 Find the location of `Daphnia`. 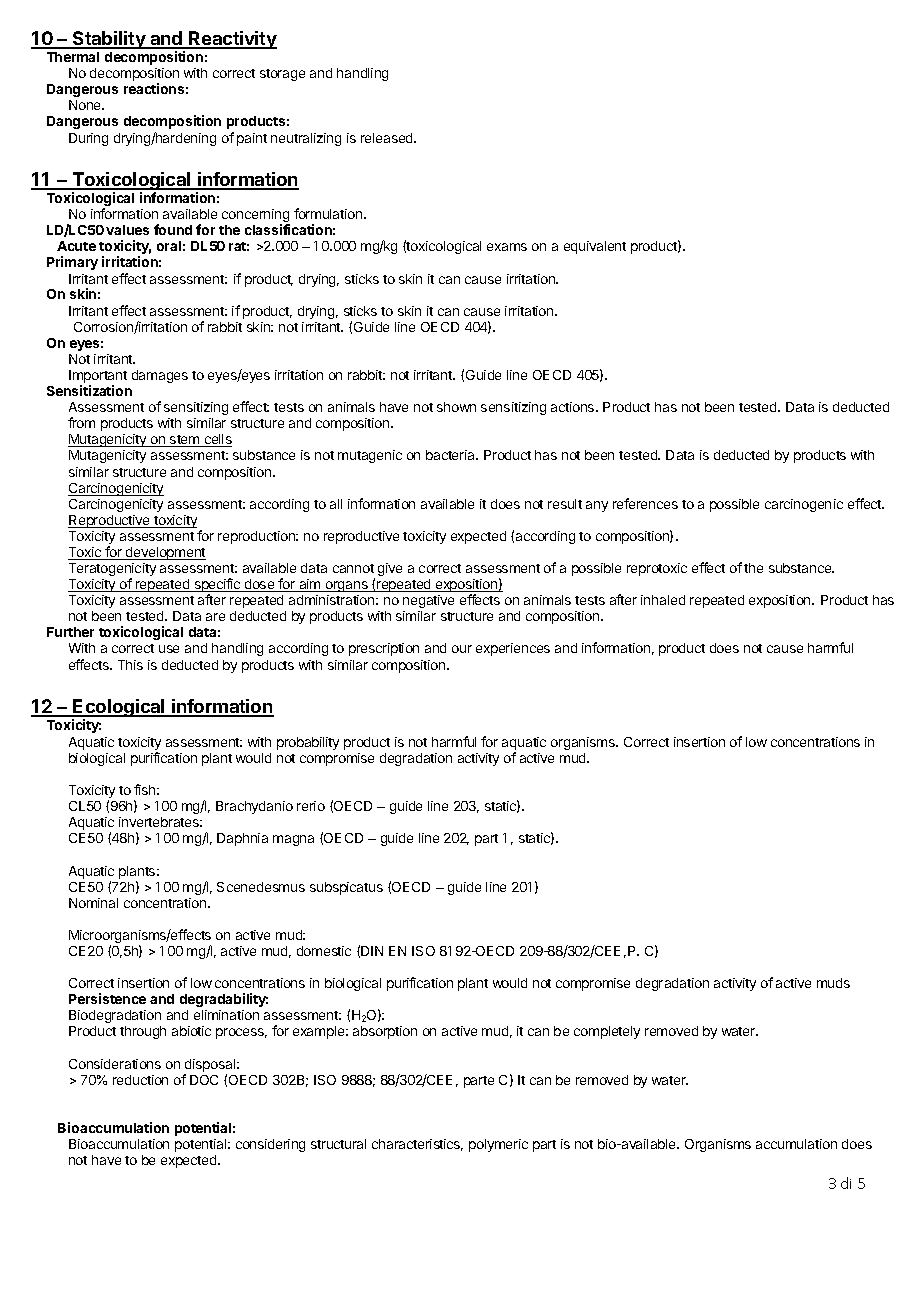

Daphnia is located at coordinates (242, 839).
